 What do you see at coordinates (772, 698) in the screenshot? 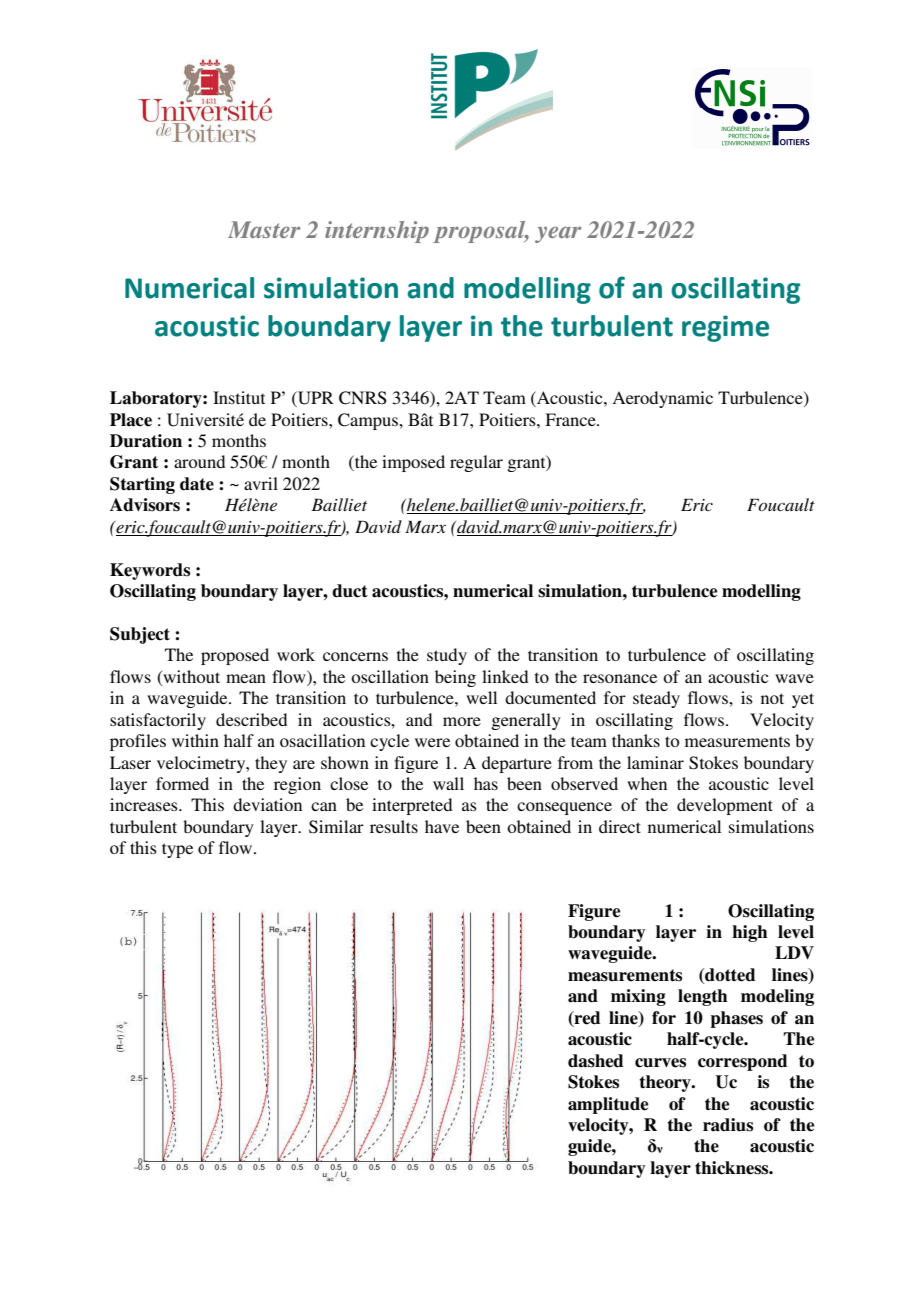
I see `not` at bounding box center [772, 698].
